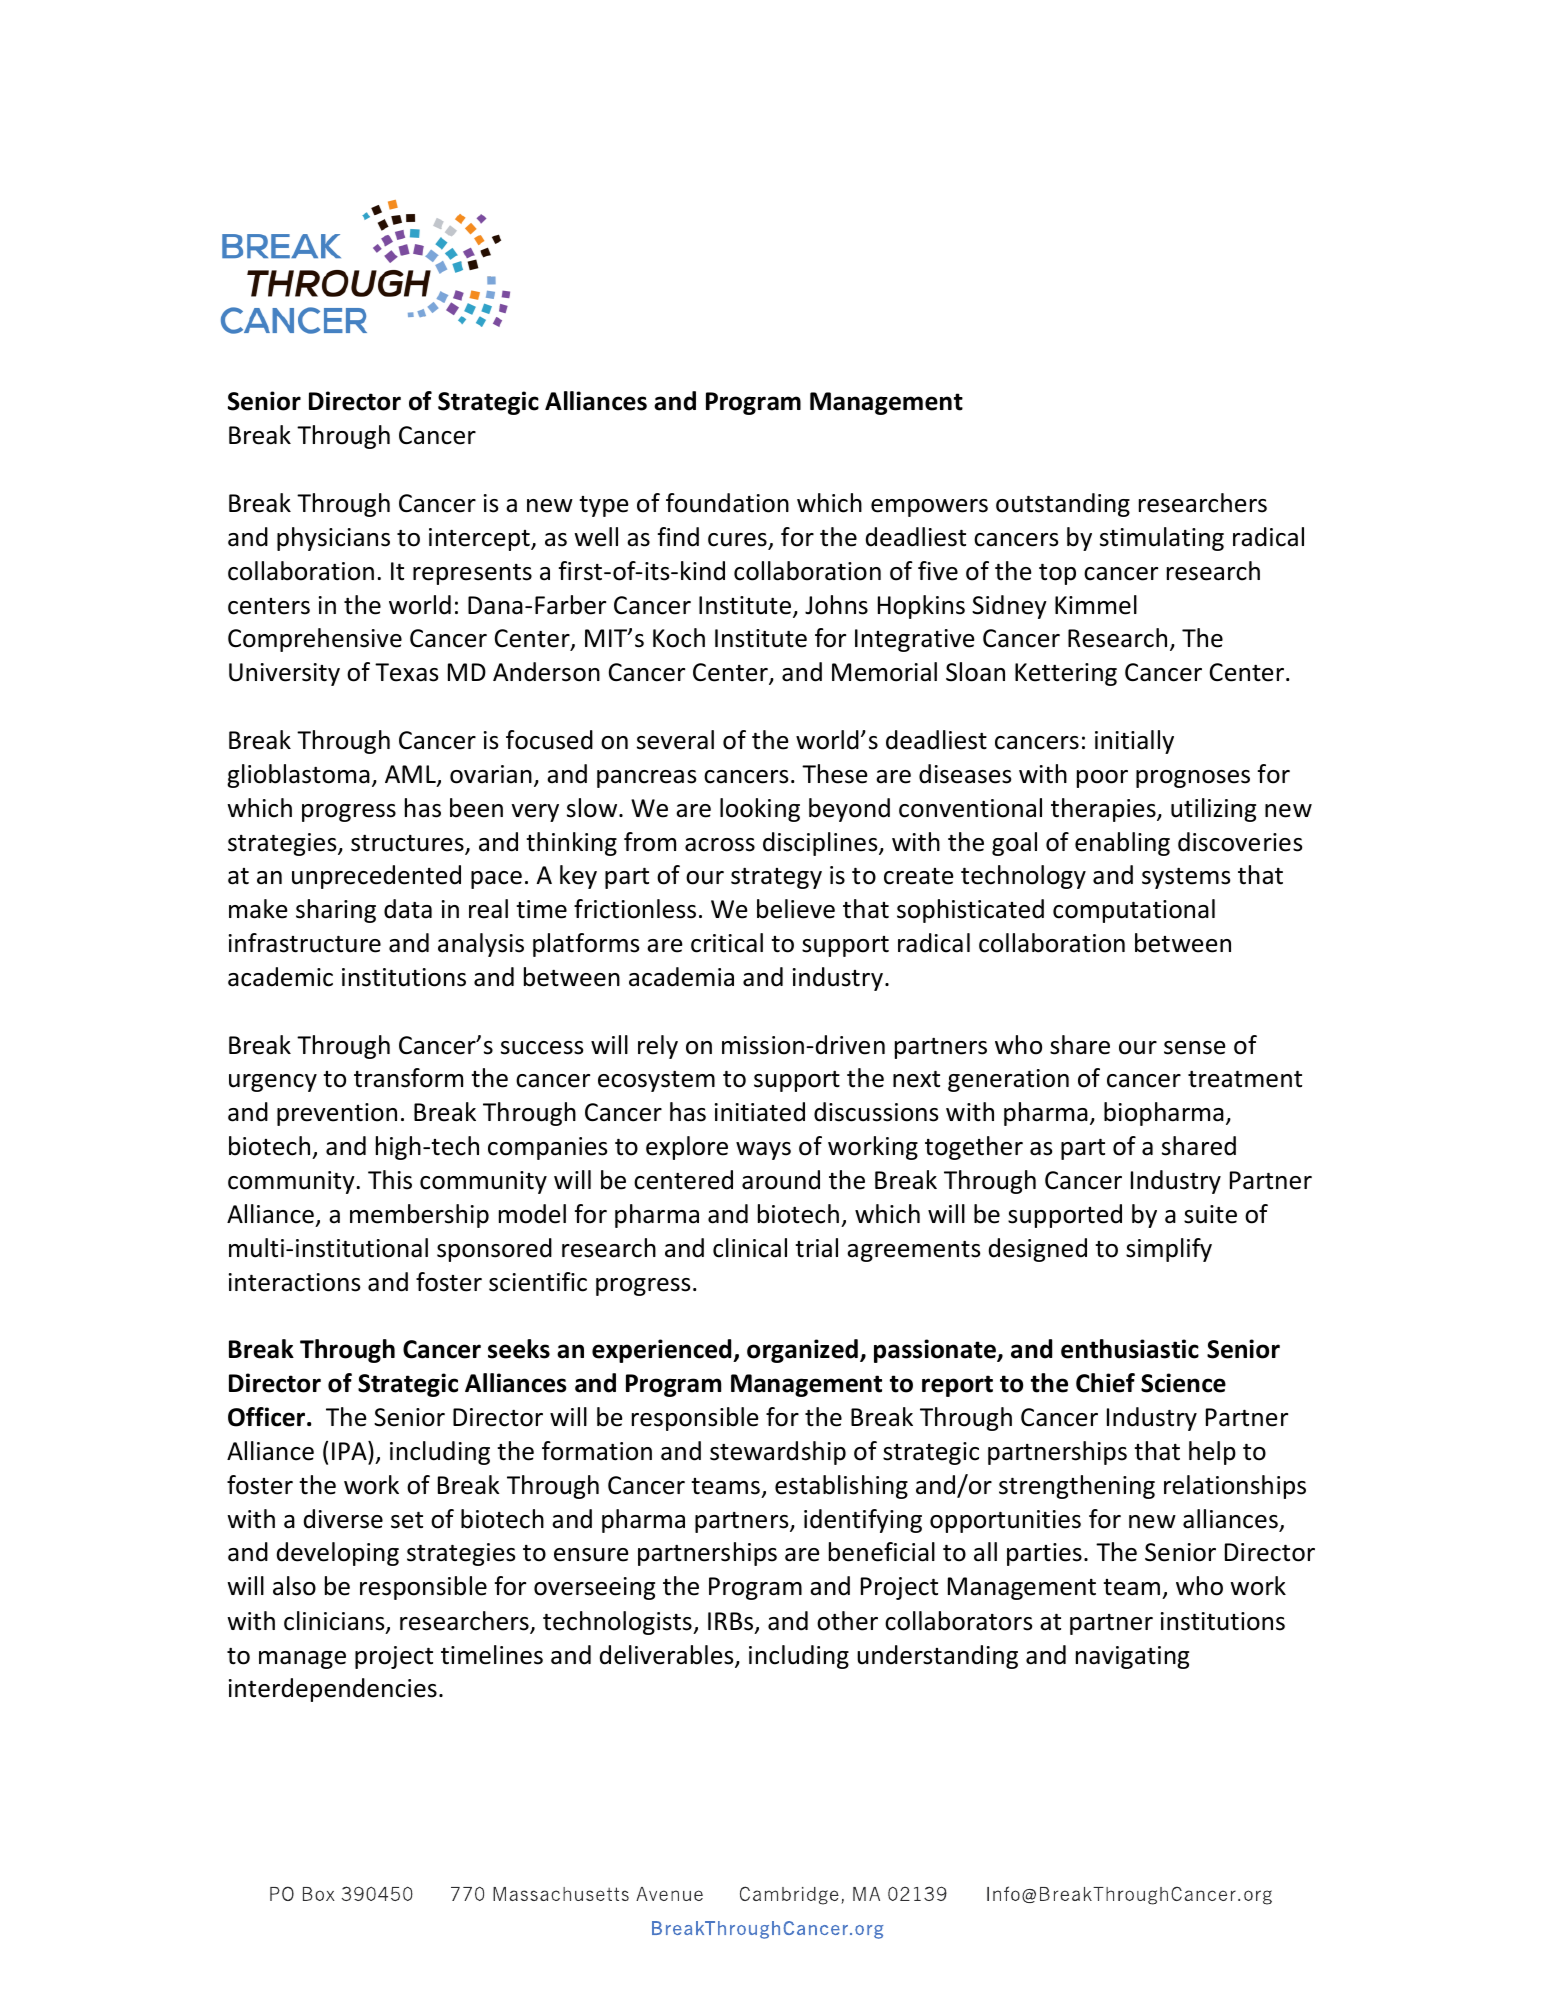 The width and height of the screenshot is (1543, 1997). I want to click on physicians, so click(333, 539).
